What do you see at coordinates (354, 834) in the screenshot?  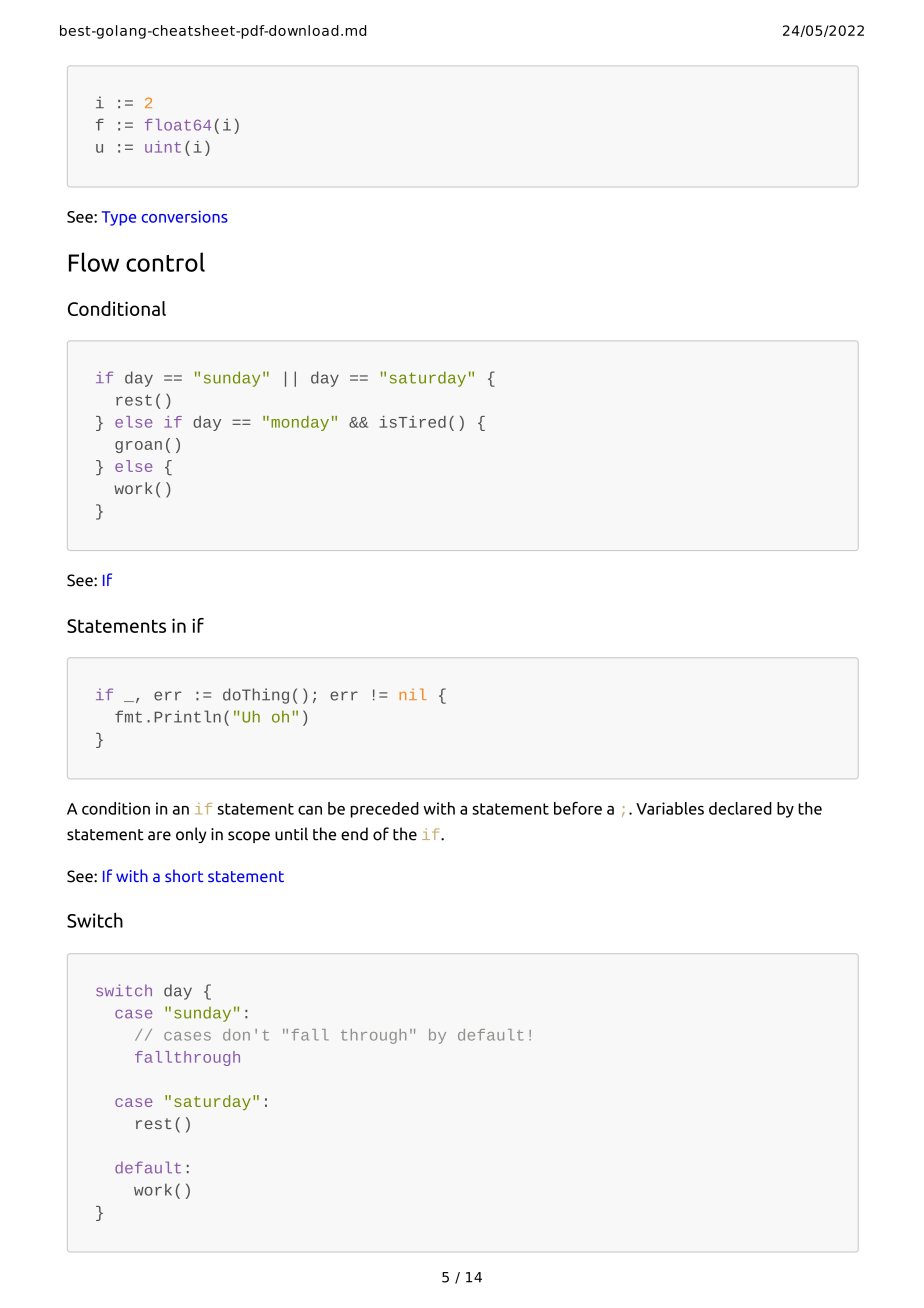 I see `end` at bounding box center [354, 834].
